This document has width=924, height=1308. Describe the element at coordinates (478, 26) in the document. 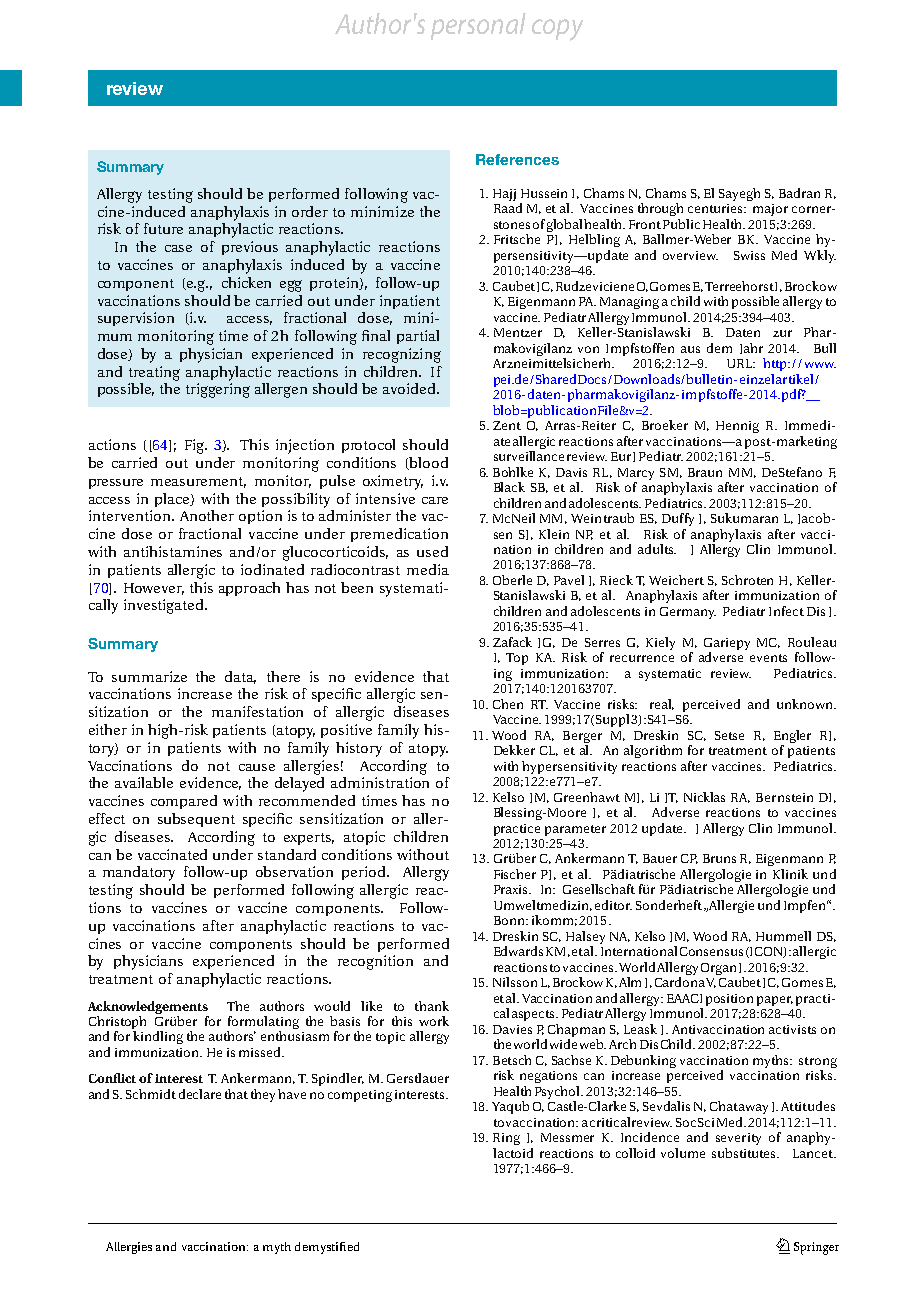

I see `personal` at that location.
